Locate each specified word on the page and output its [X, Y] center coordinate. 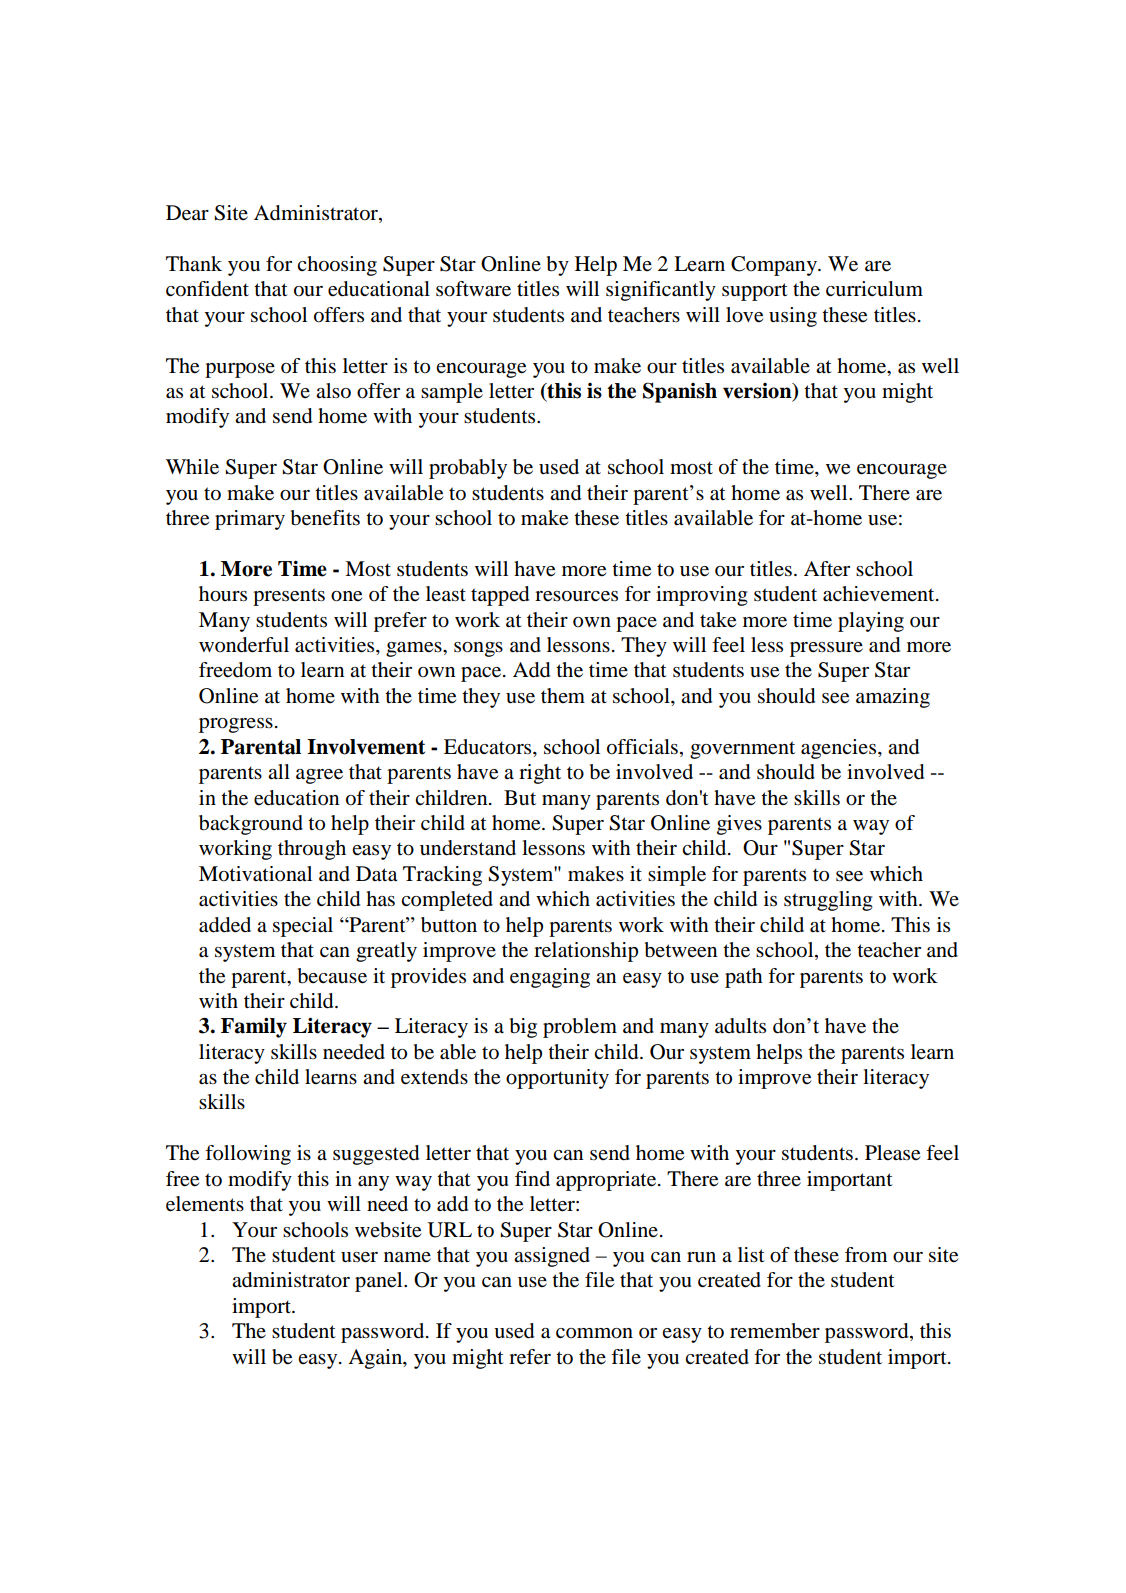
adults [740, 1026]
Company [775, 266]
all [279, 771]
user [359, 1257]
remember [775, 1331]
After [827, 569]
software [473, 289]
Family [254, 1027]
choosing [337, 266]
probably [468, 469]
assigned [552, 1257]
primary [250, 520]
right [540, 774]
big [523, 1028]
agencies [840, 749]
